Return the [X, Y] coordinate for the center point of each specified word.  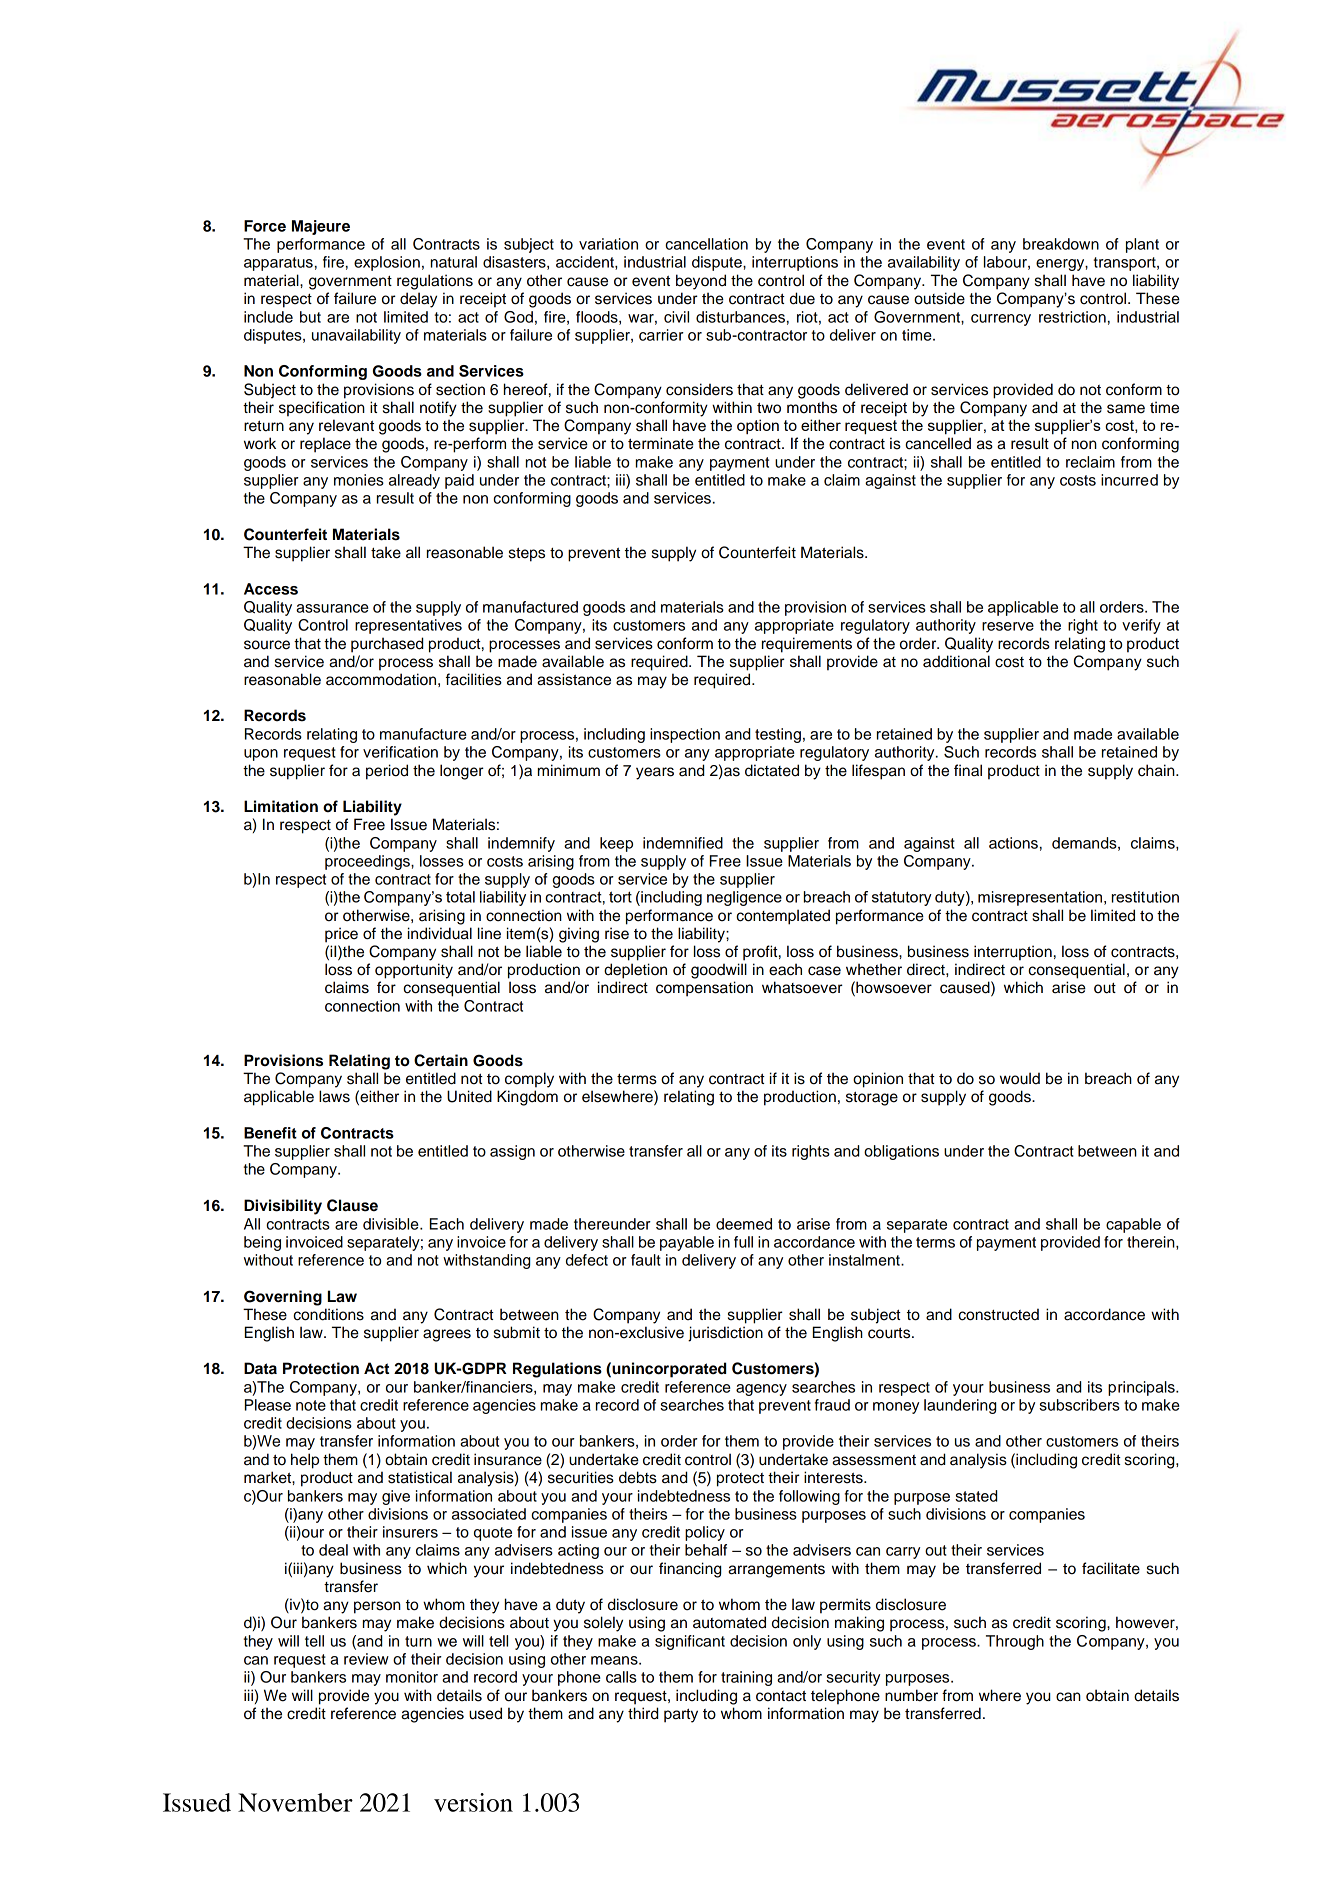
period [387, 772]
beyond [701, 282]
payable [687, 1243]
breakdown [1061, 244]
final [968, 770]
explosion [387, 263]
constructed [998, 1314]
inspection [685, 735]
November [295, 1802]
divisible [392, 1224]
